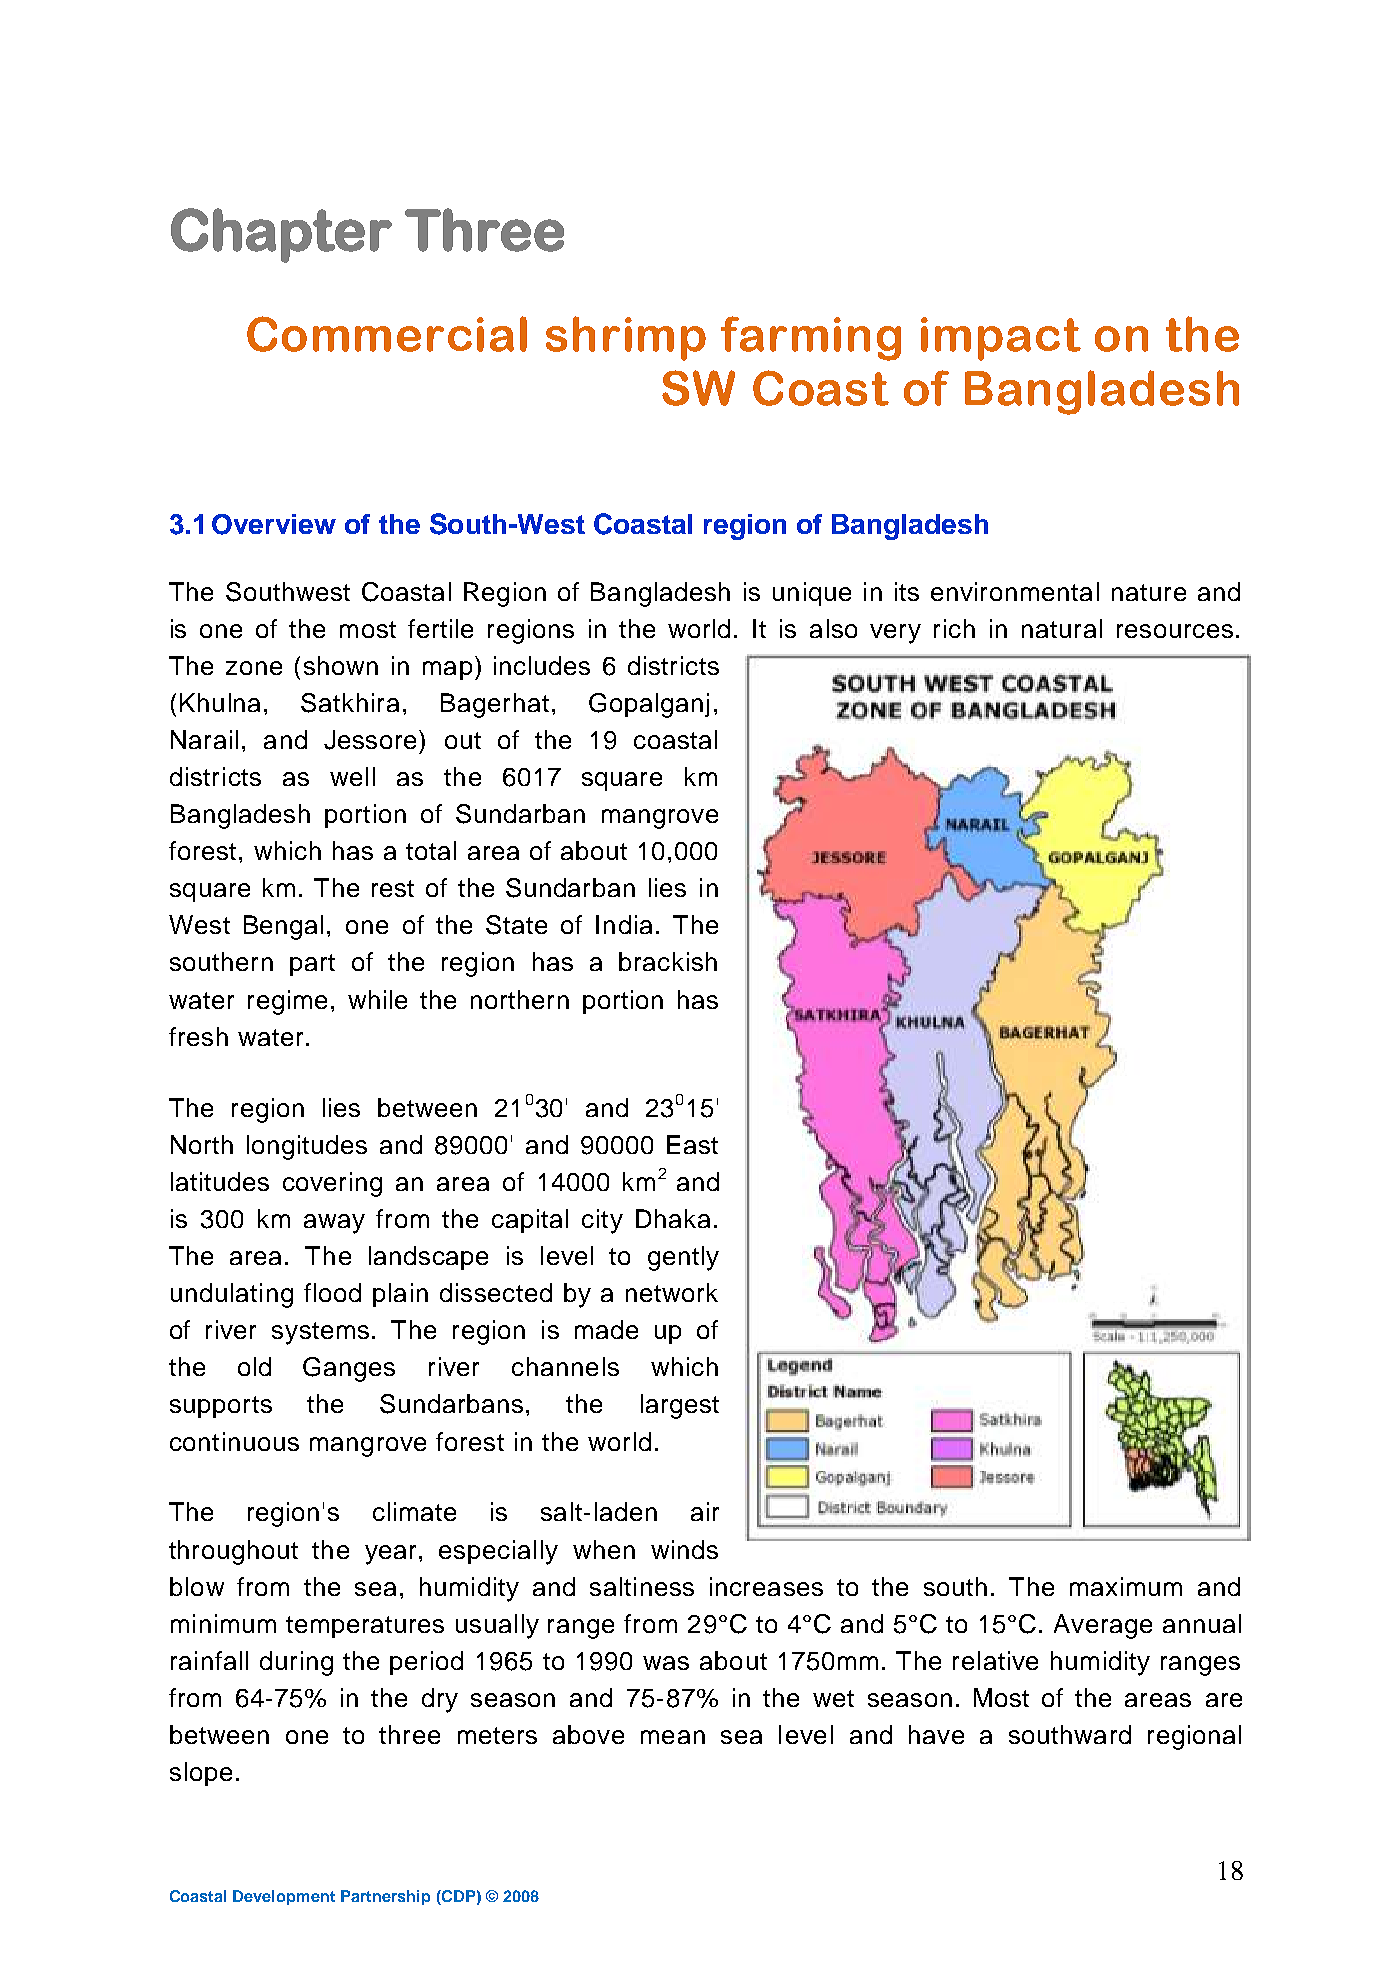  What do you see at coordinates (811, 338) in the screenshot?
I see `farming` at bounding box center [811, 338].
